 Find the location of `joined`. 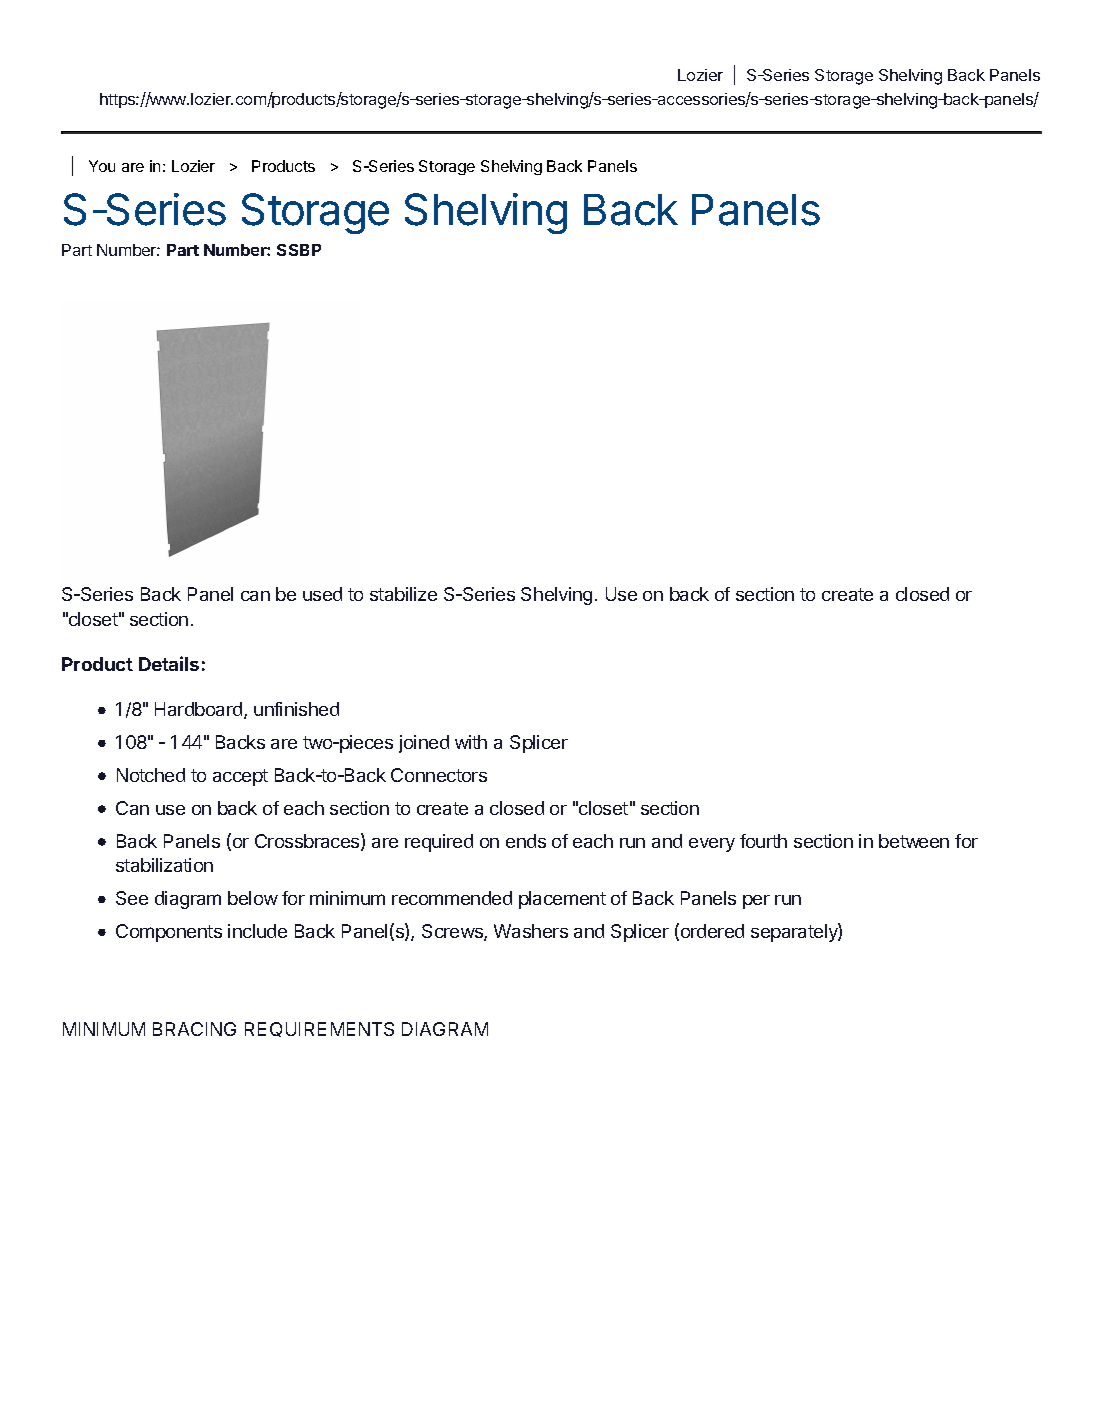

joined is located at coordinates (424, 744).
